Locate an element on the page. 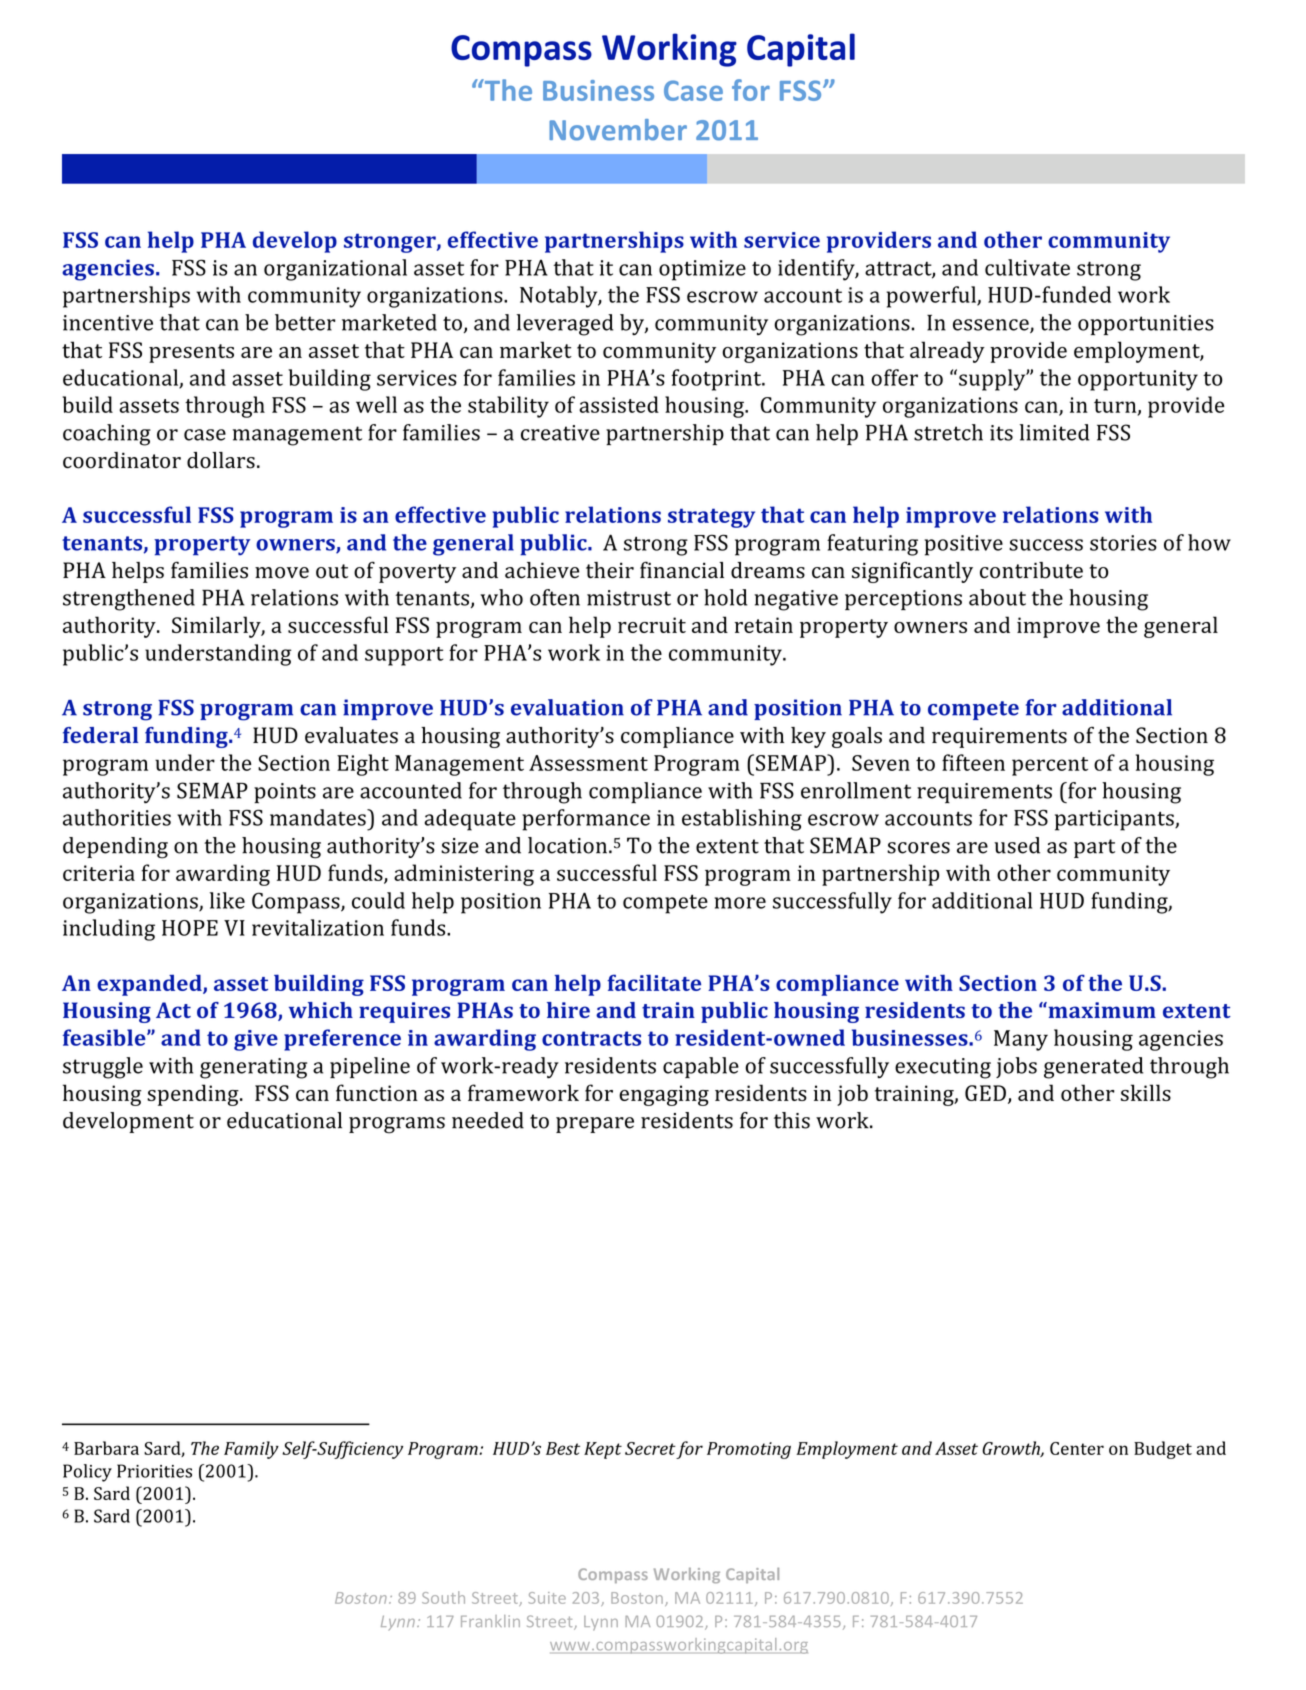 This page has width=1306, height=1690. about is located at coordinates (997, 597).
